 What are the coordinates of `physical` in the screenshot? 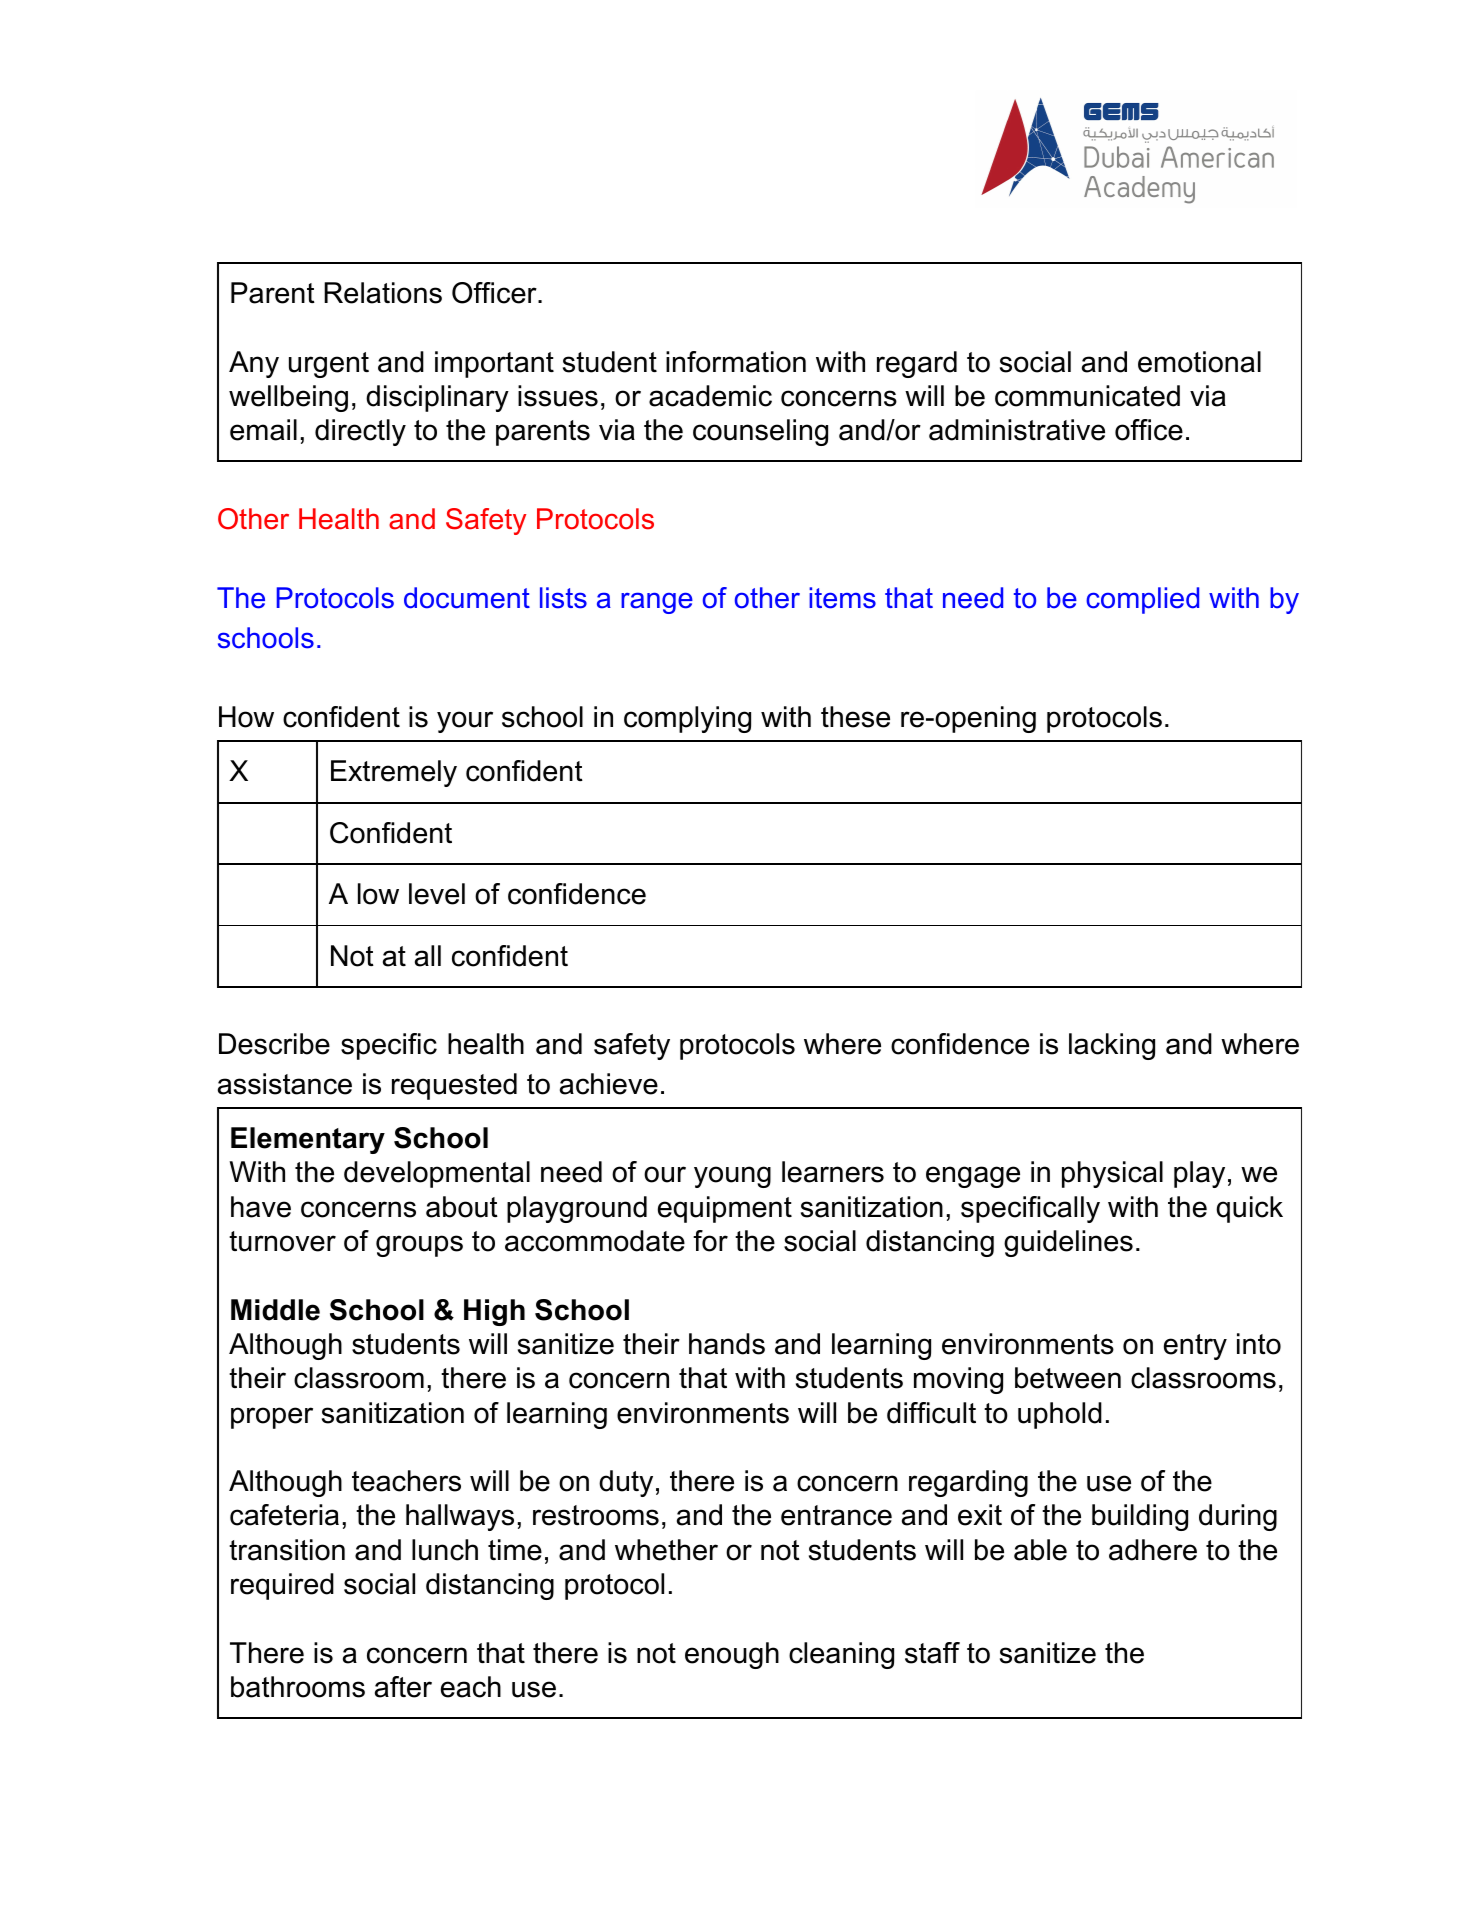 It's located at (1112, 1174).
